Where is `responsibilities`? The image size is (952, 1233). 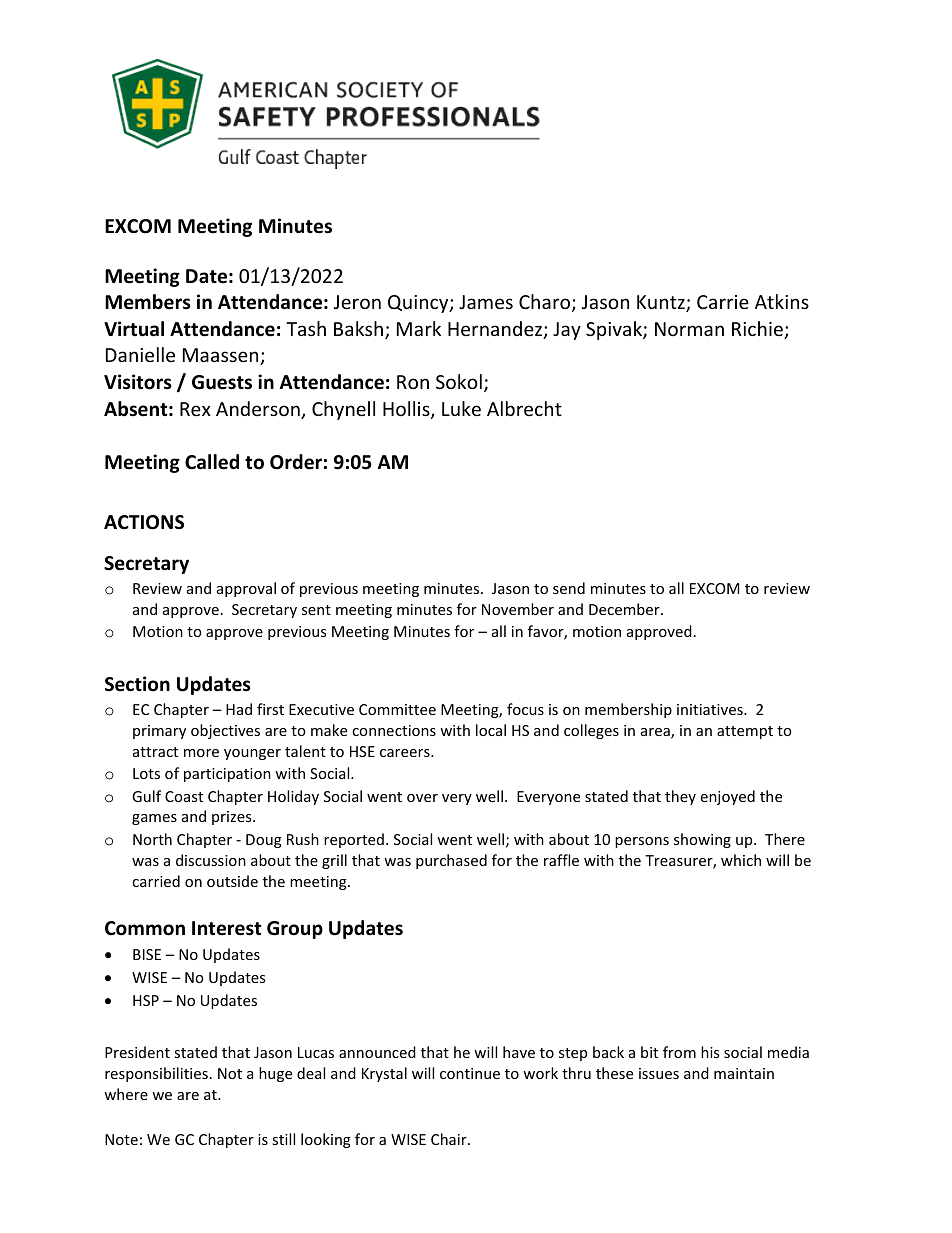
responsibilities is located at coordinates (156, 1074).
